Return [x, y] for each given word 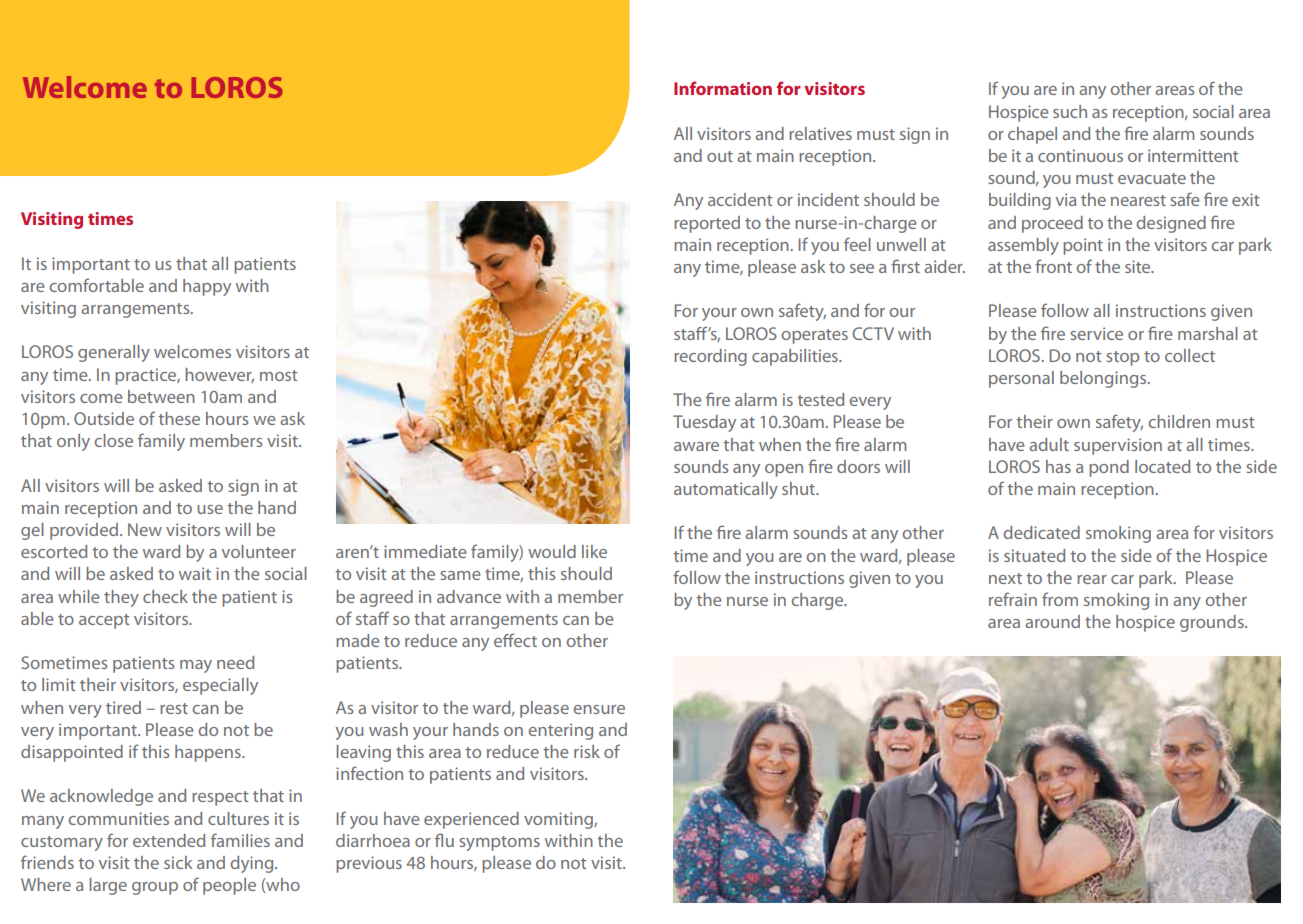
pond [1109, 468]
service [1096, 333]
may [196, 666]
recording [710, 357]
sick [178, 862]
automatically [726, 490]
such [1070, 111]
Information [723, 88]
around [1052, 621]
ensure [599, 709]
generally [114, 353]
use [210, 509]
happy [207, 287]
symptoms [499, 843]
